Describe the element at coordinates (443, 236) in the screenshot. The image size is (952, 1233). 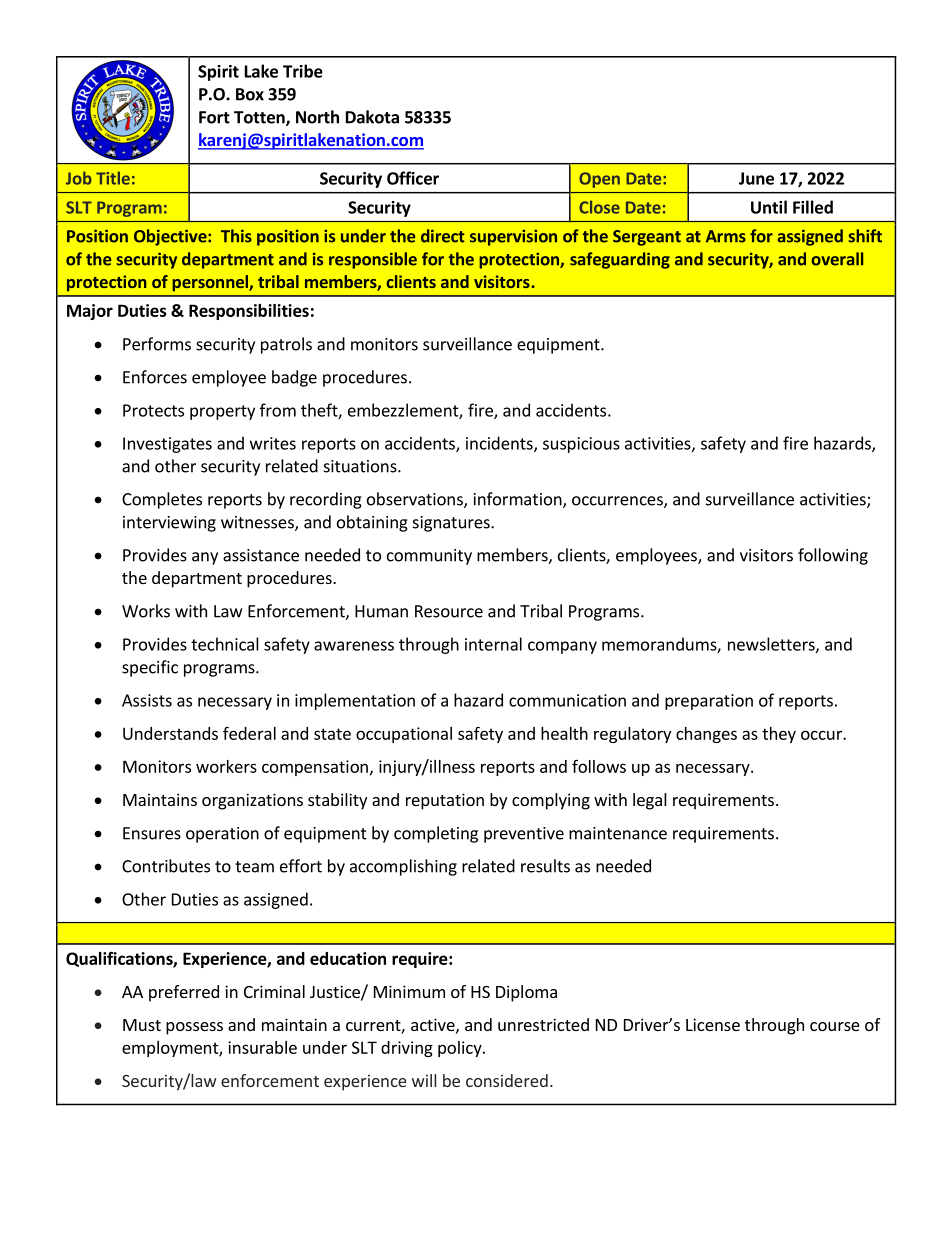
I see `direct` at that location.
